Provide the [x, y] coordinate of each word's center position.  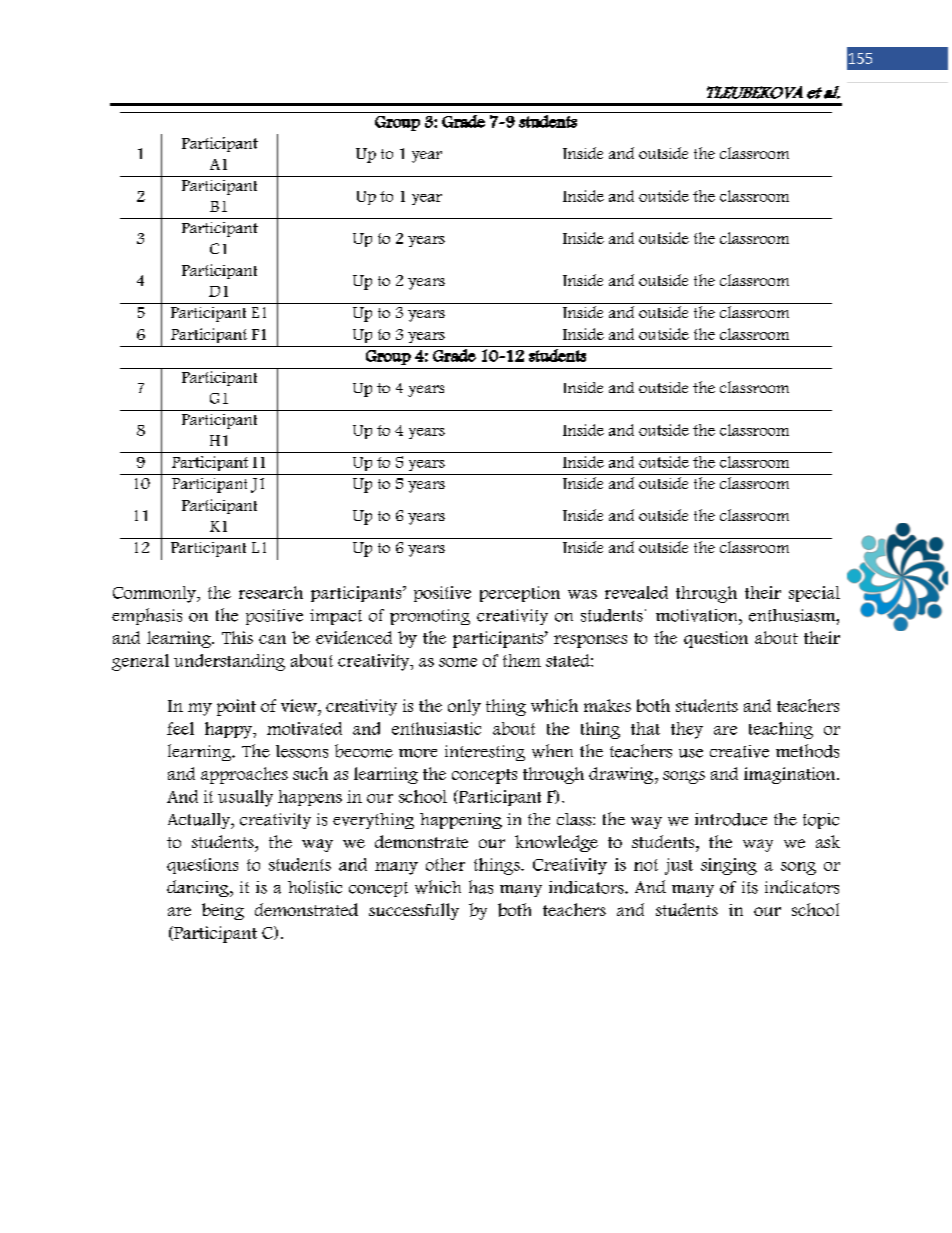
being [223, 911]
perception [520, 594]
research [271, 592]
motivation [698, 615]
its [750, 887]
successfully [414, 911]
